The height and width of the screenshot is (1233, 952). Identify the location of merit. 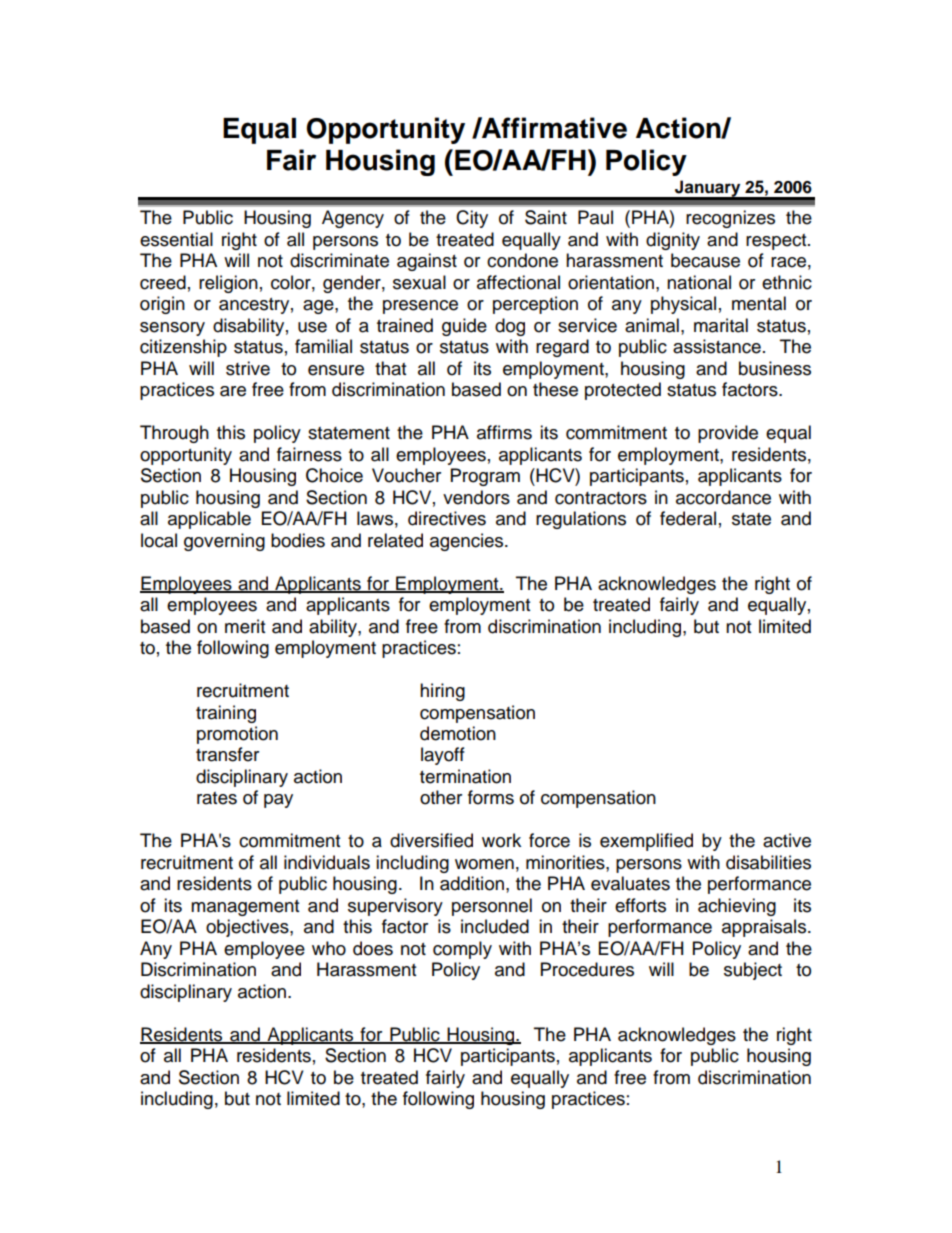
(245, 626).
